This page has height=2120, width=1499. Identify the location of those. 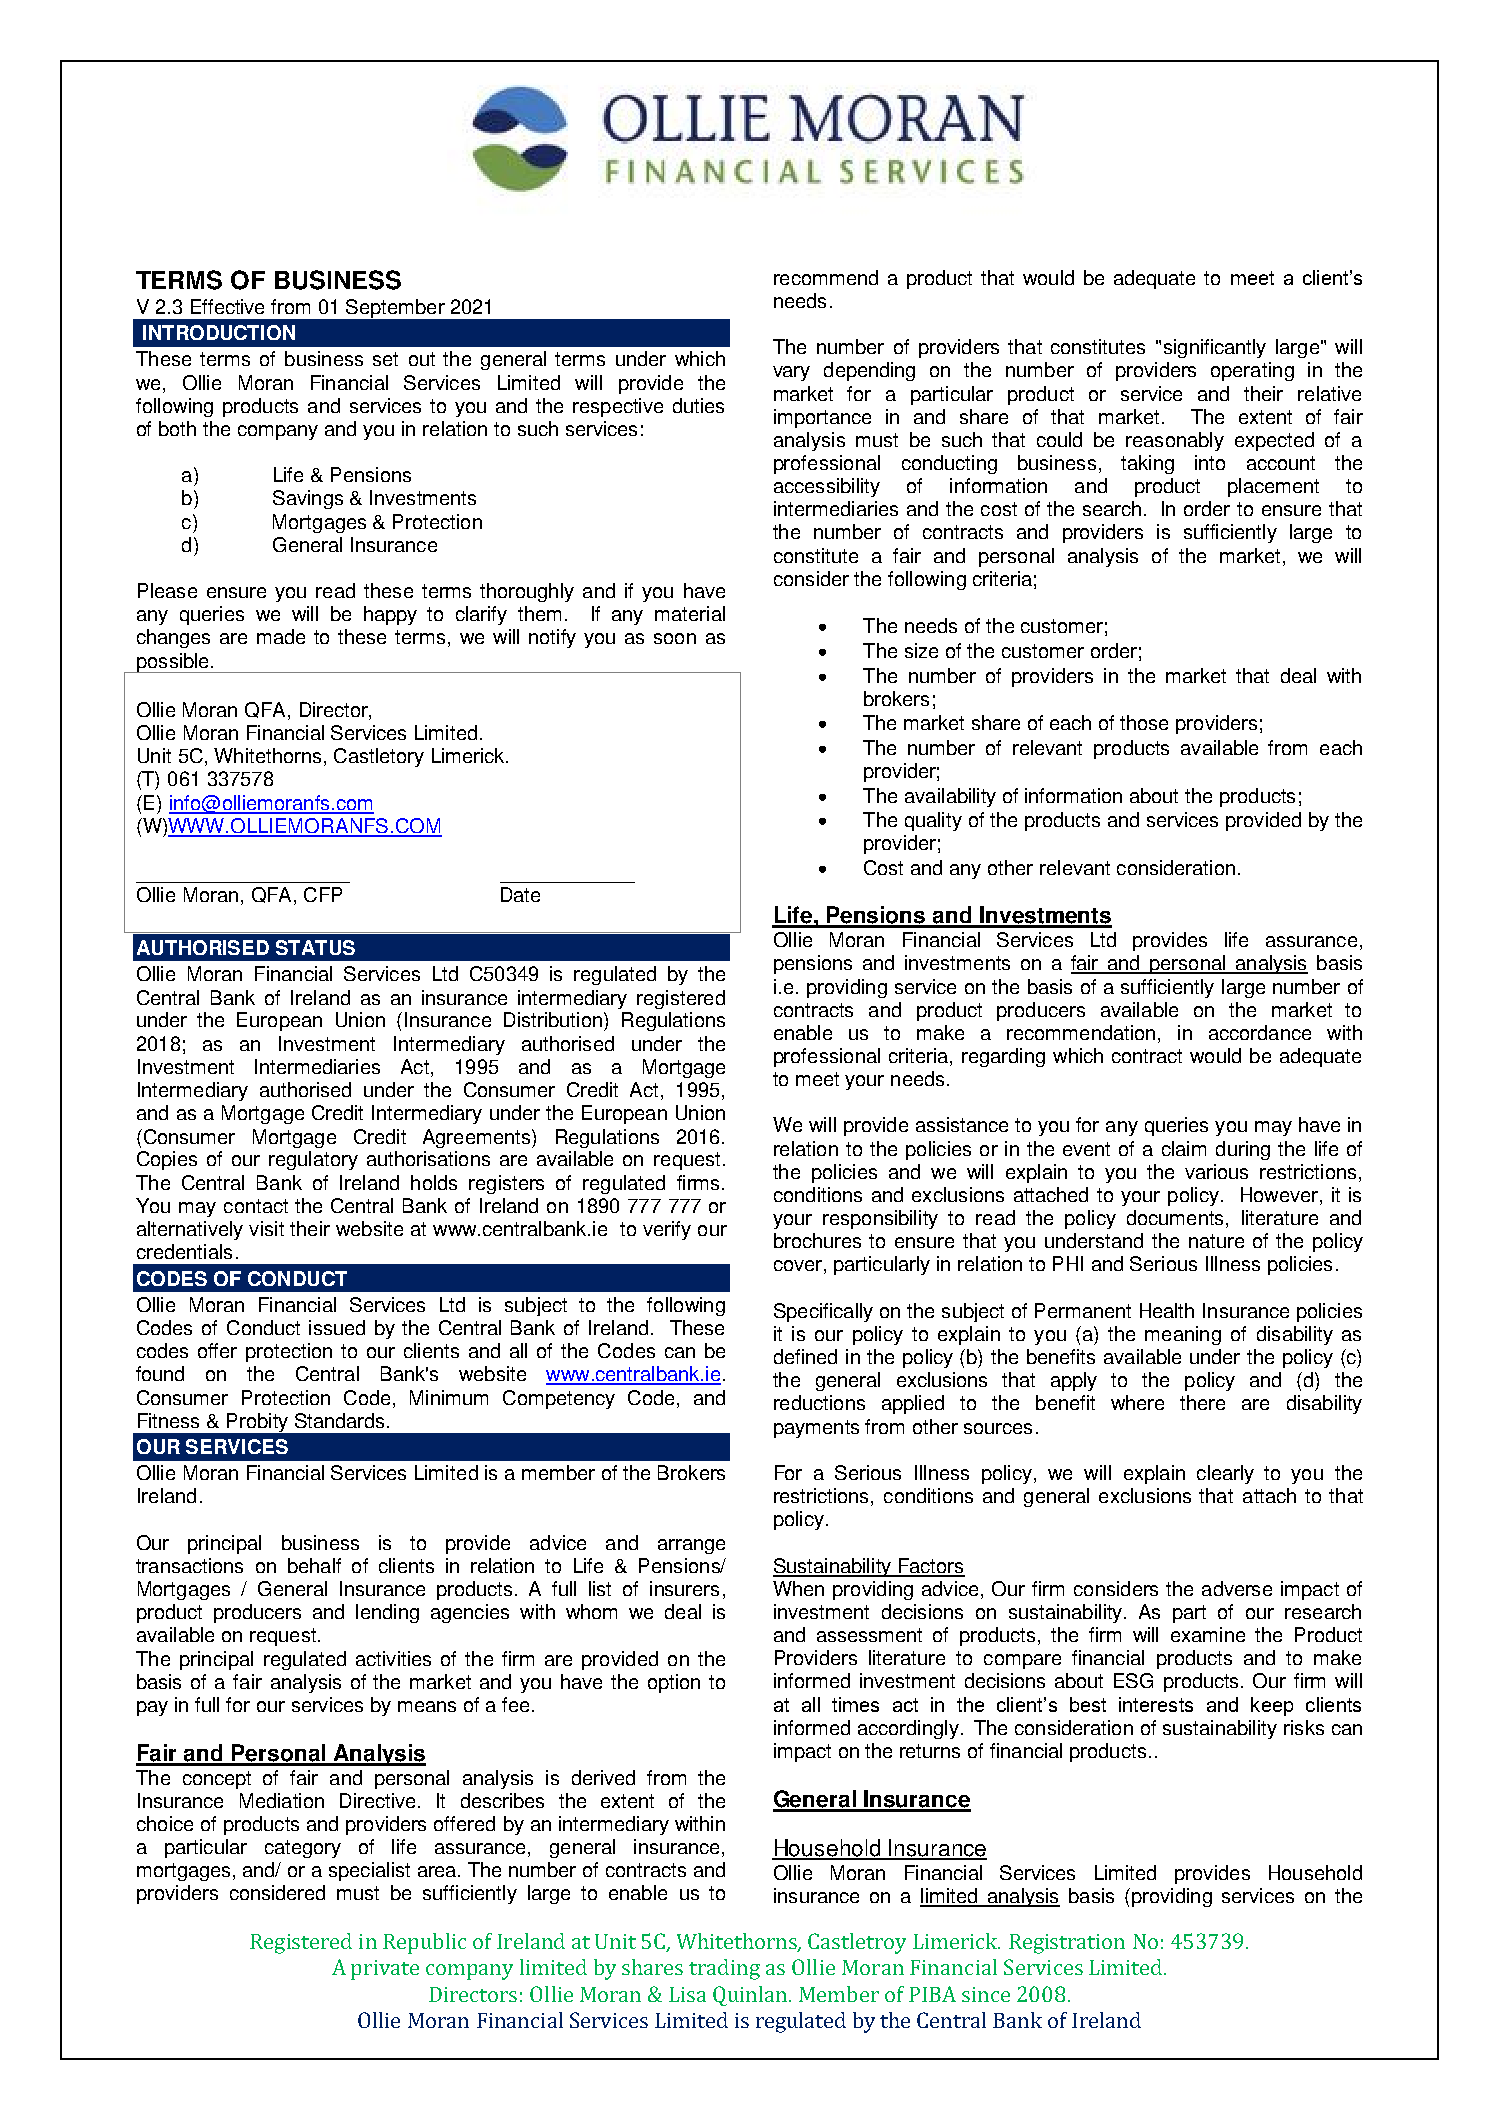
(1144, 722).
